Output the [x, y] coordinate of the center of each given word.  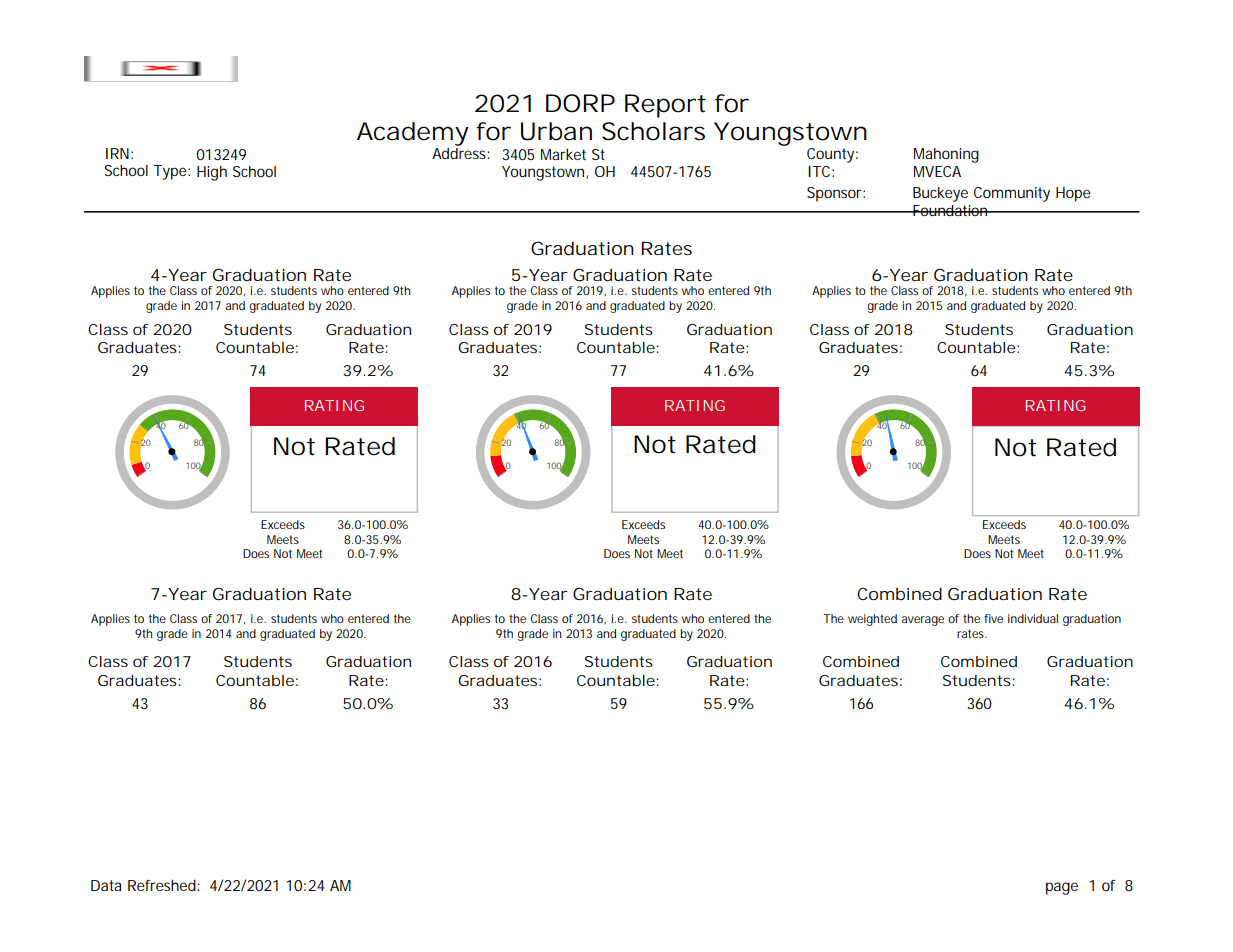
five [993, 618]
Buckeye [940, 194]
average [922, 621]
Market [563, 154]
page [1062, 888]
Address [461, 152]
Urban [556, 131]
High [212, 173]
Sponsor [836, 194]
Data [106, 885]
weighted [872, 620]
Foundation [951, 210]
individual [1033, 618]
